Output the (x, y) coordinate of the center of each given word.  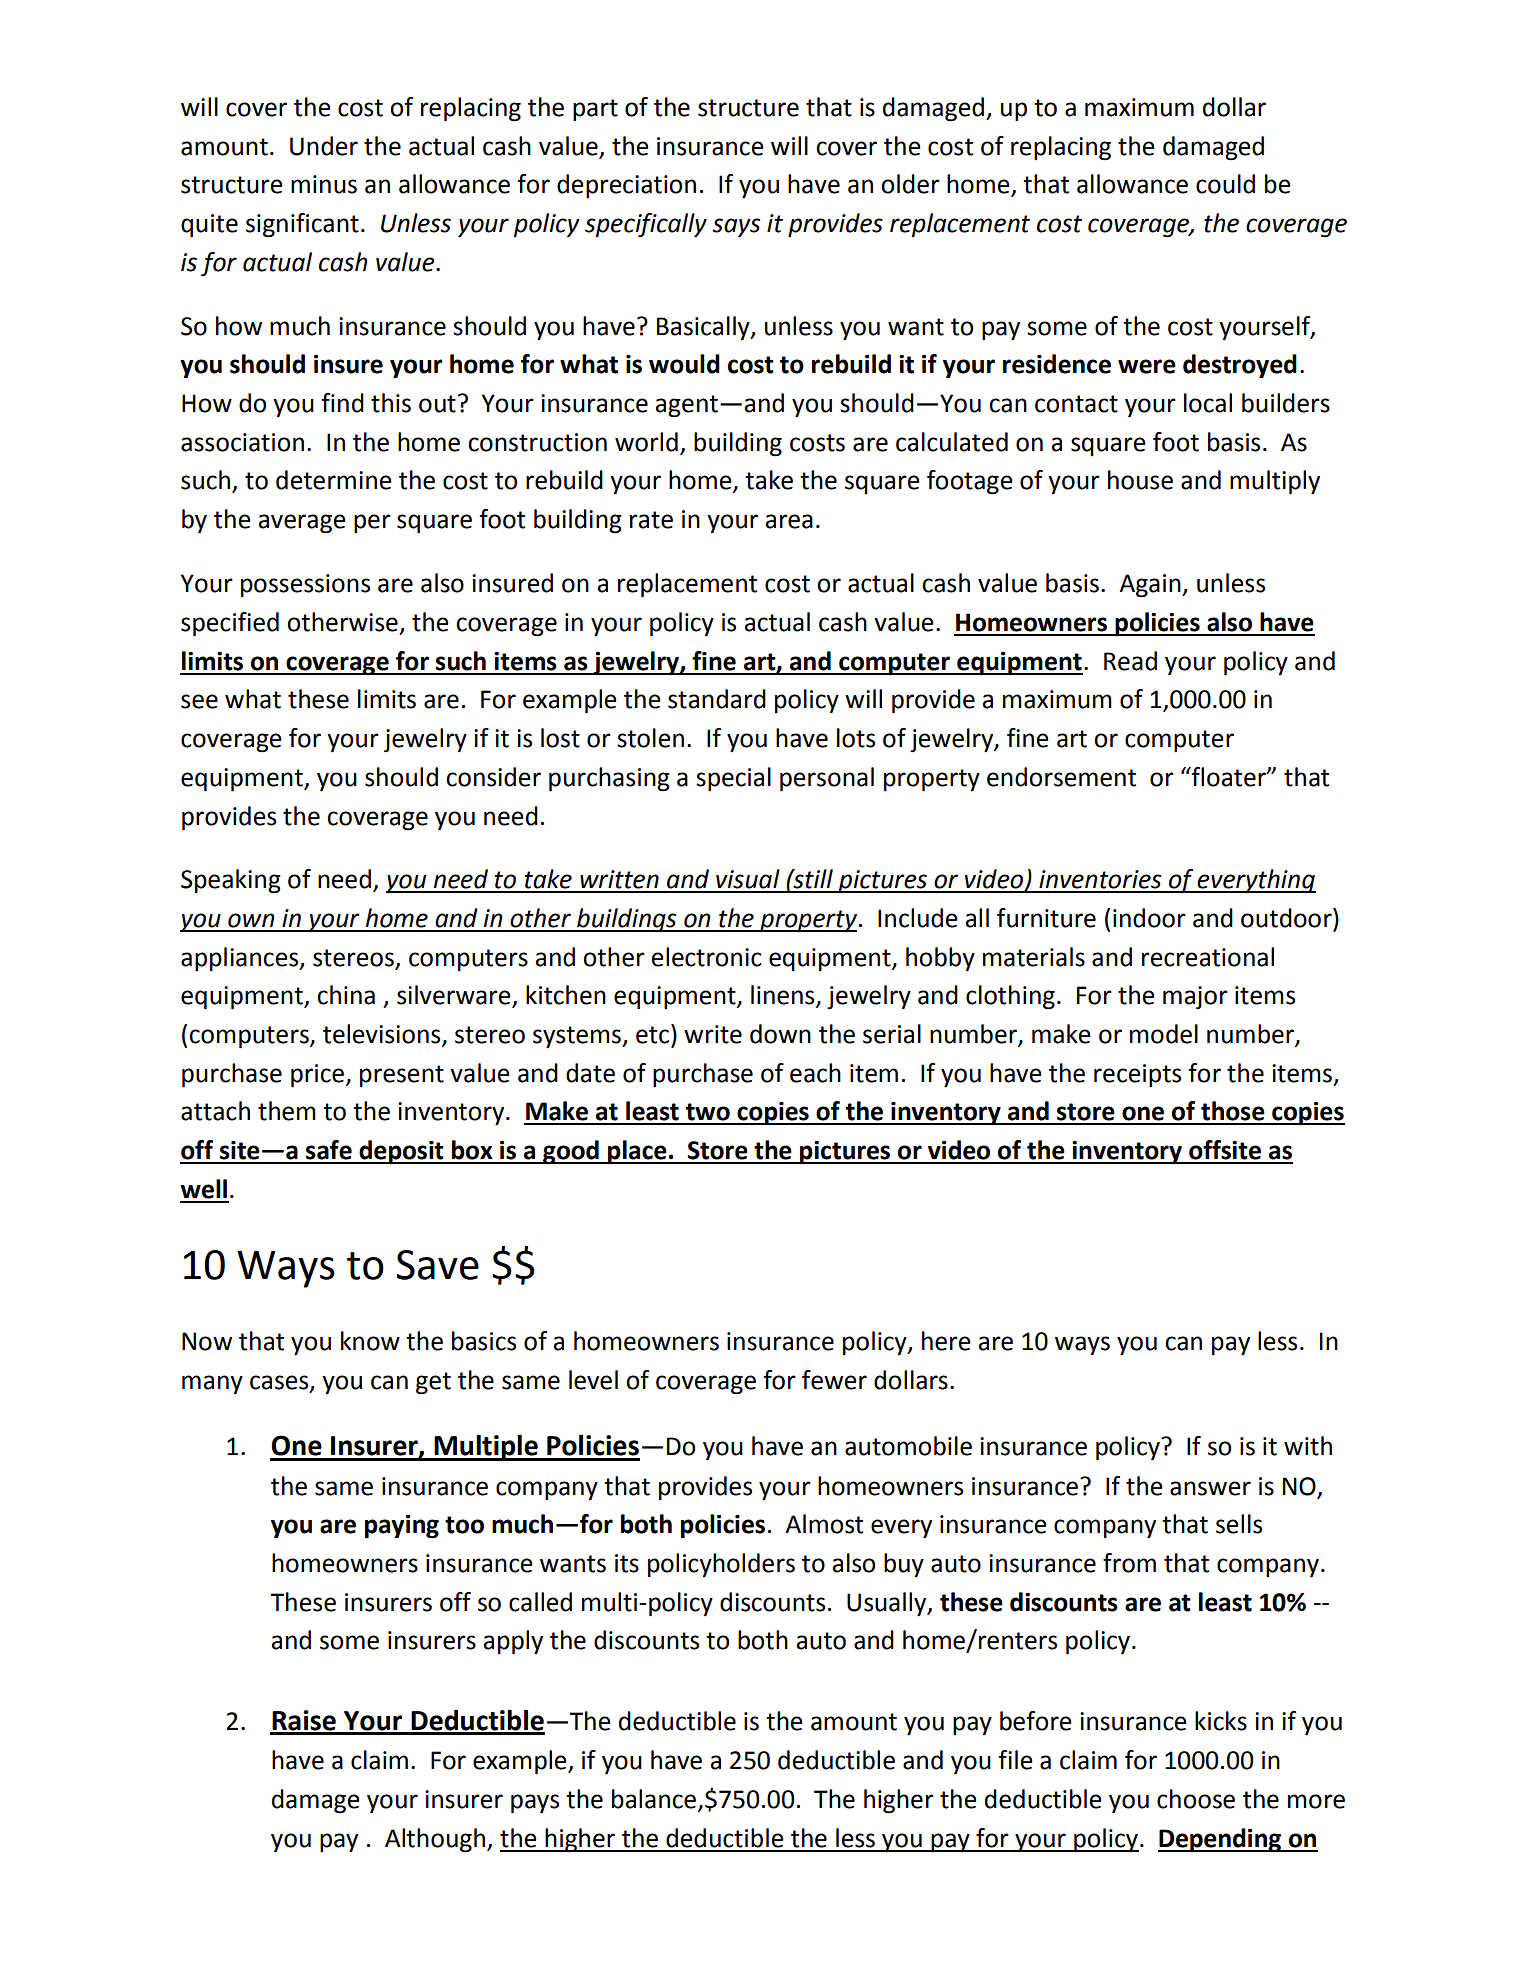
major (1195, 998)
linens (784, 996)
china (346, 995)
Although (435, 1840)
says (736, 227)
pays (535, 1804)
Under (324, 146)
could (1225, 184)
